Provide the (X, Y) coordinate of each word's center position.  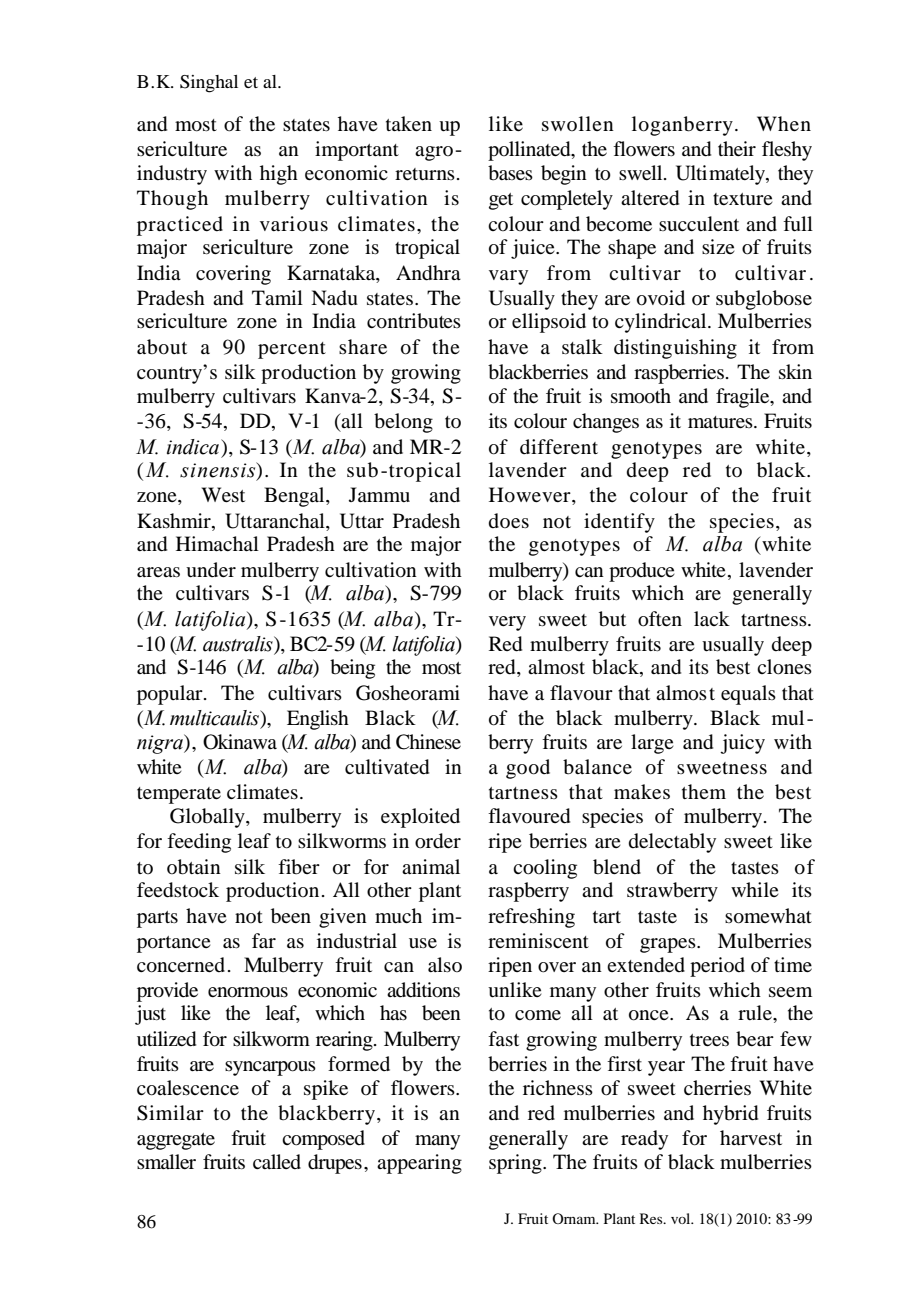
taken (409, 123)
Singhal (209, 84)
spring (516, 1164)
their (737, 148)
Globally (208, 818)
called (277, 1162)
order (438, 841)
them (704, 791)
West (223, 494)
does (509, 521)
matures (721, 422)
